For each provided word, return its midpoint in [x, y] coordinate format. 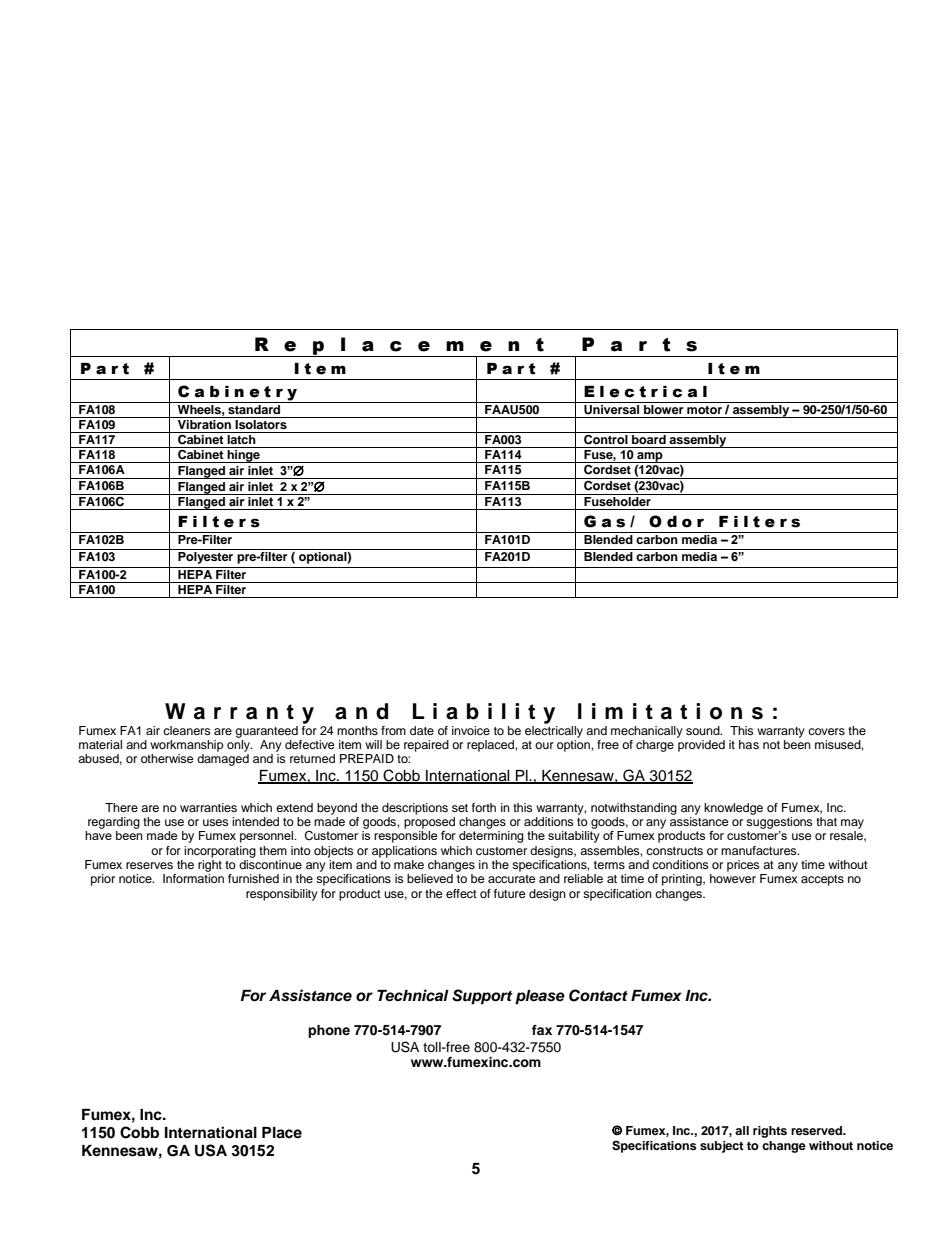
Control [606, 438]
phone [329, 1031]
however [733, 878]
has [749, 744]
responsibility [282, 895]
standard [254, 408]
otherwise [167, 758]
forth [484, 807]
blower [664, 408]
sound [704, 730]
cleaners [187, 730]
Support [482, 997]
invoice [471, 730]
